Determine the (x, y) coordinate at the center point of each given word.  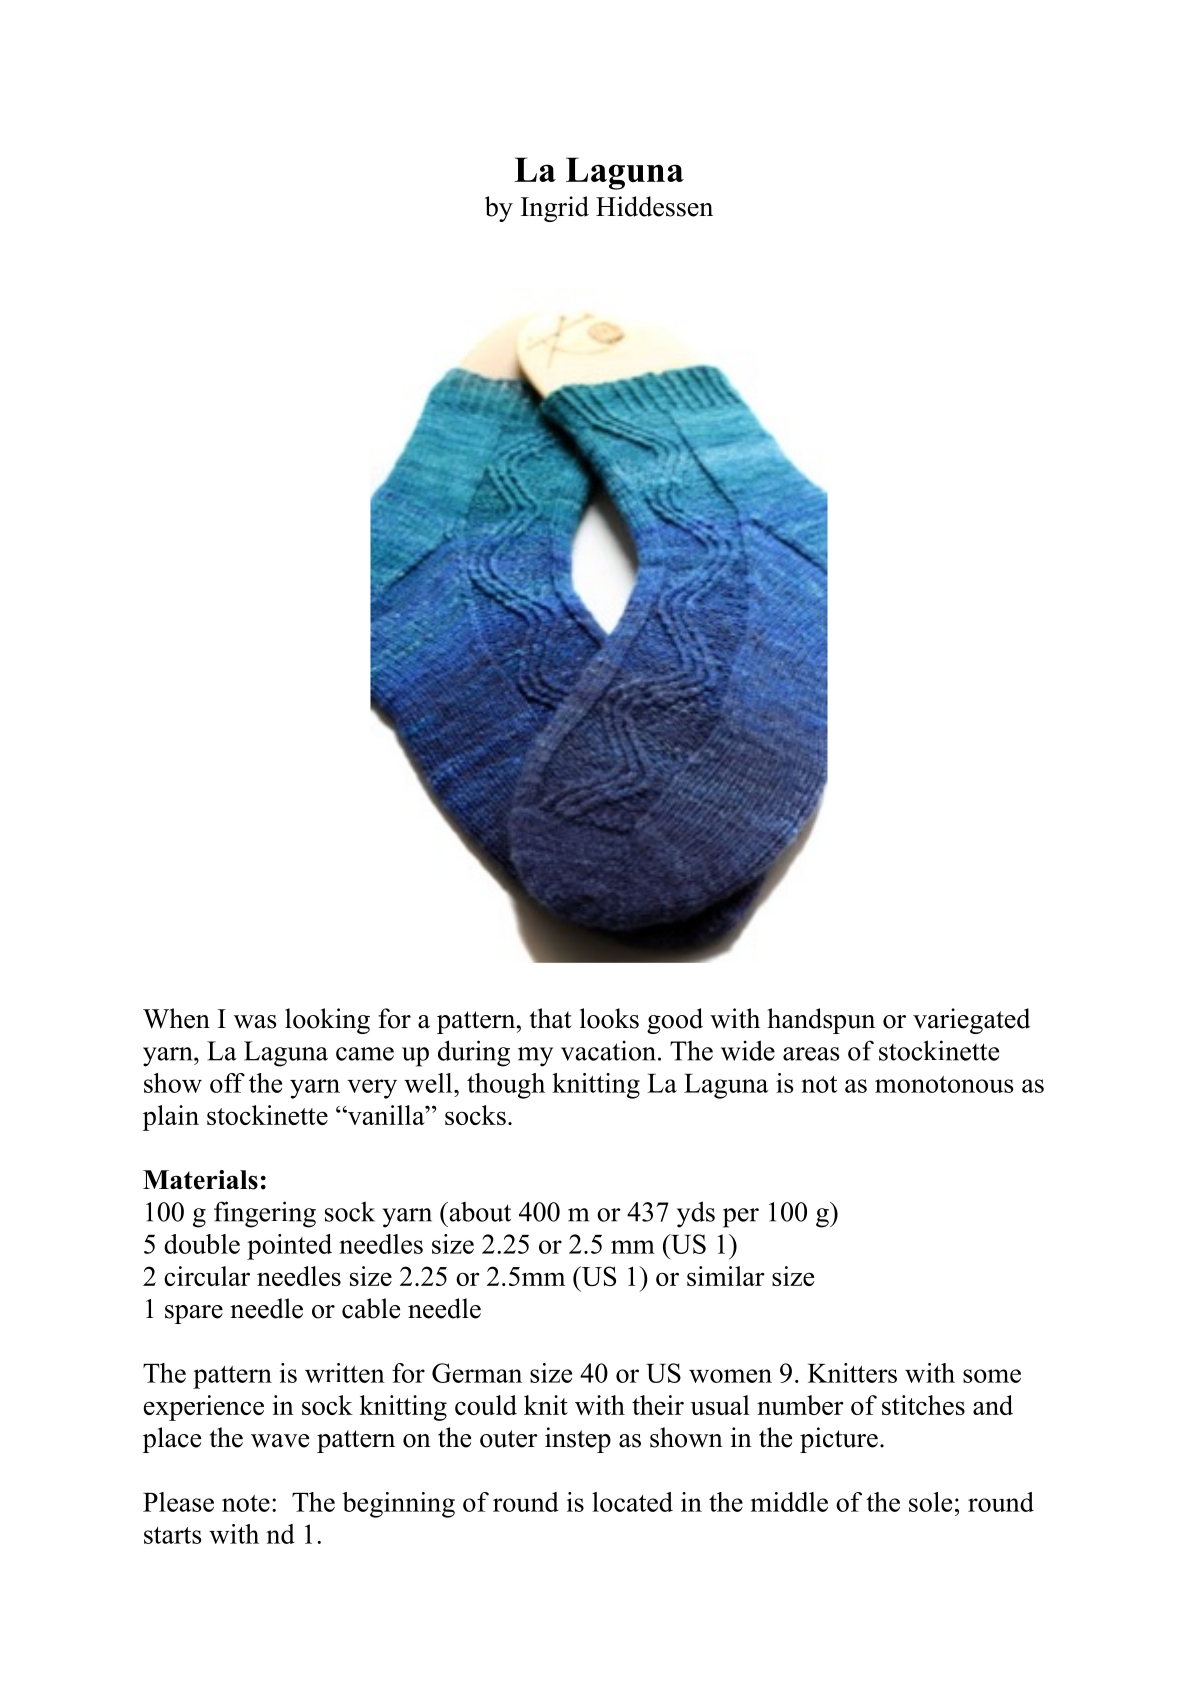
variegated (971, 1021)
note (246, 1503)
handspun (821, 1021)
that (551, 1018)
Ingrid (555, 209)
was (255, 1022)
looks (609, 1018)
